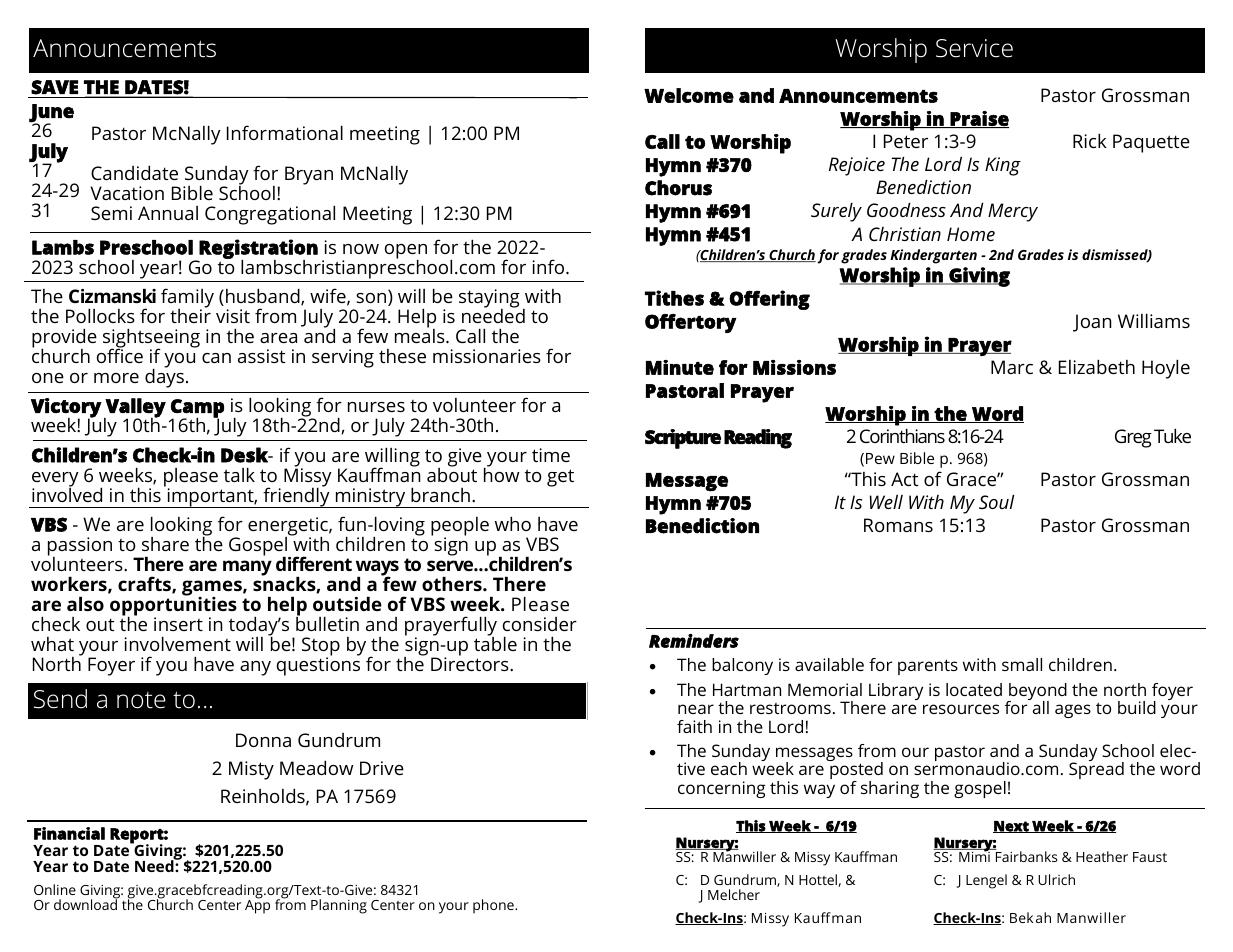 The image size is (1233, 952). What do you see at coordinates (974, 48) in the page?
I see `Service` at bounding box center [974, 48].
